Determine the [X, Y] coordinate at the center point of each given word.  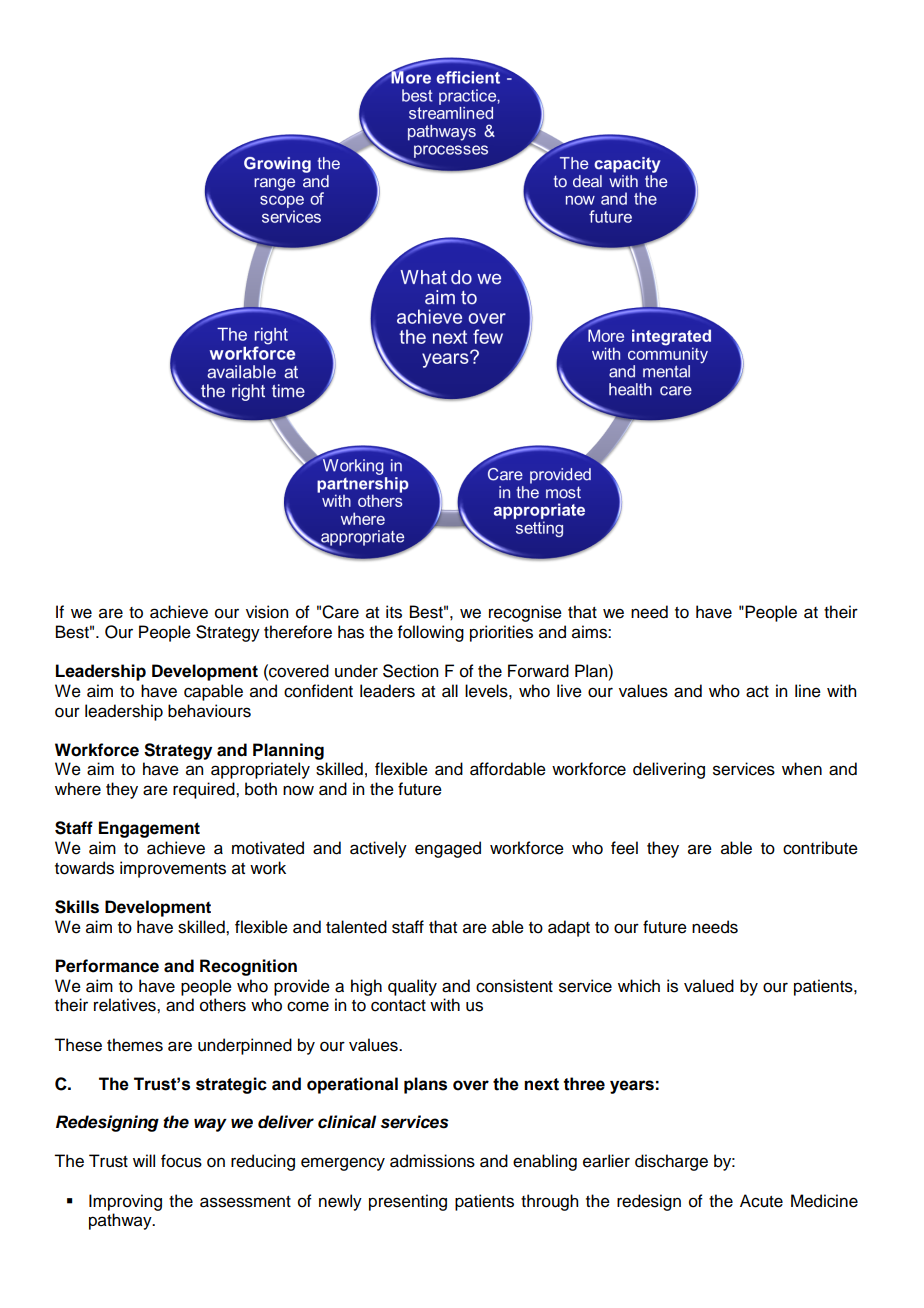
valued [709, 986]
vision [267, 612]
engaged [448, 849]
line [808, 691]
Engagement [149, 829]
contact [398, 1006]
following [431, 633]
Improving [125, 1202]
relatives [126, 1005]
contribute [820, 848]
